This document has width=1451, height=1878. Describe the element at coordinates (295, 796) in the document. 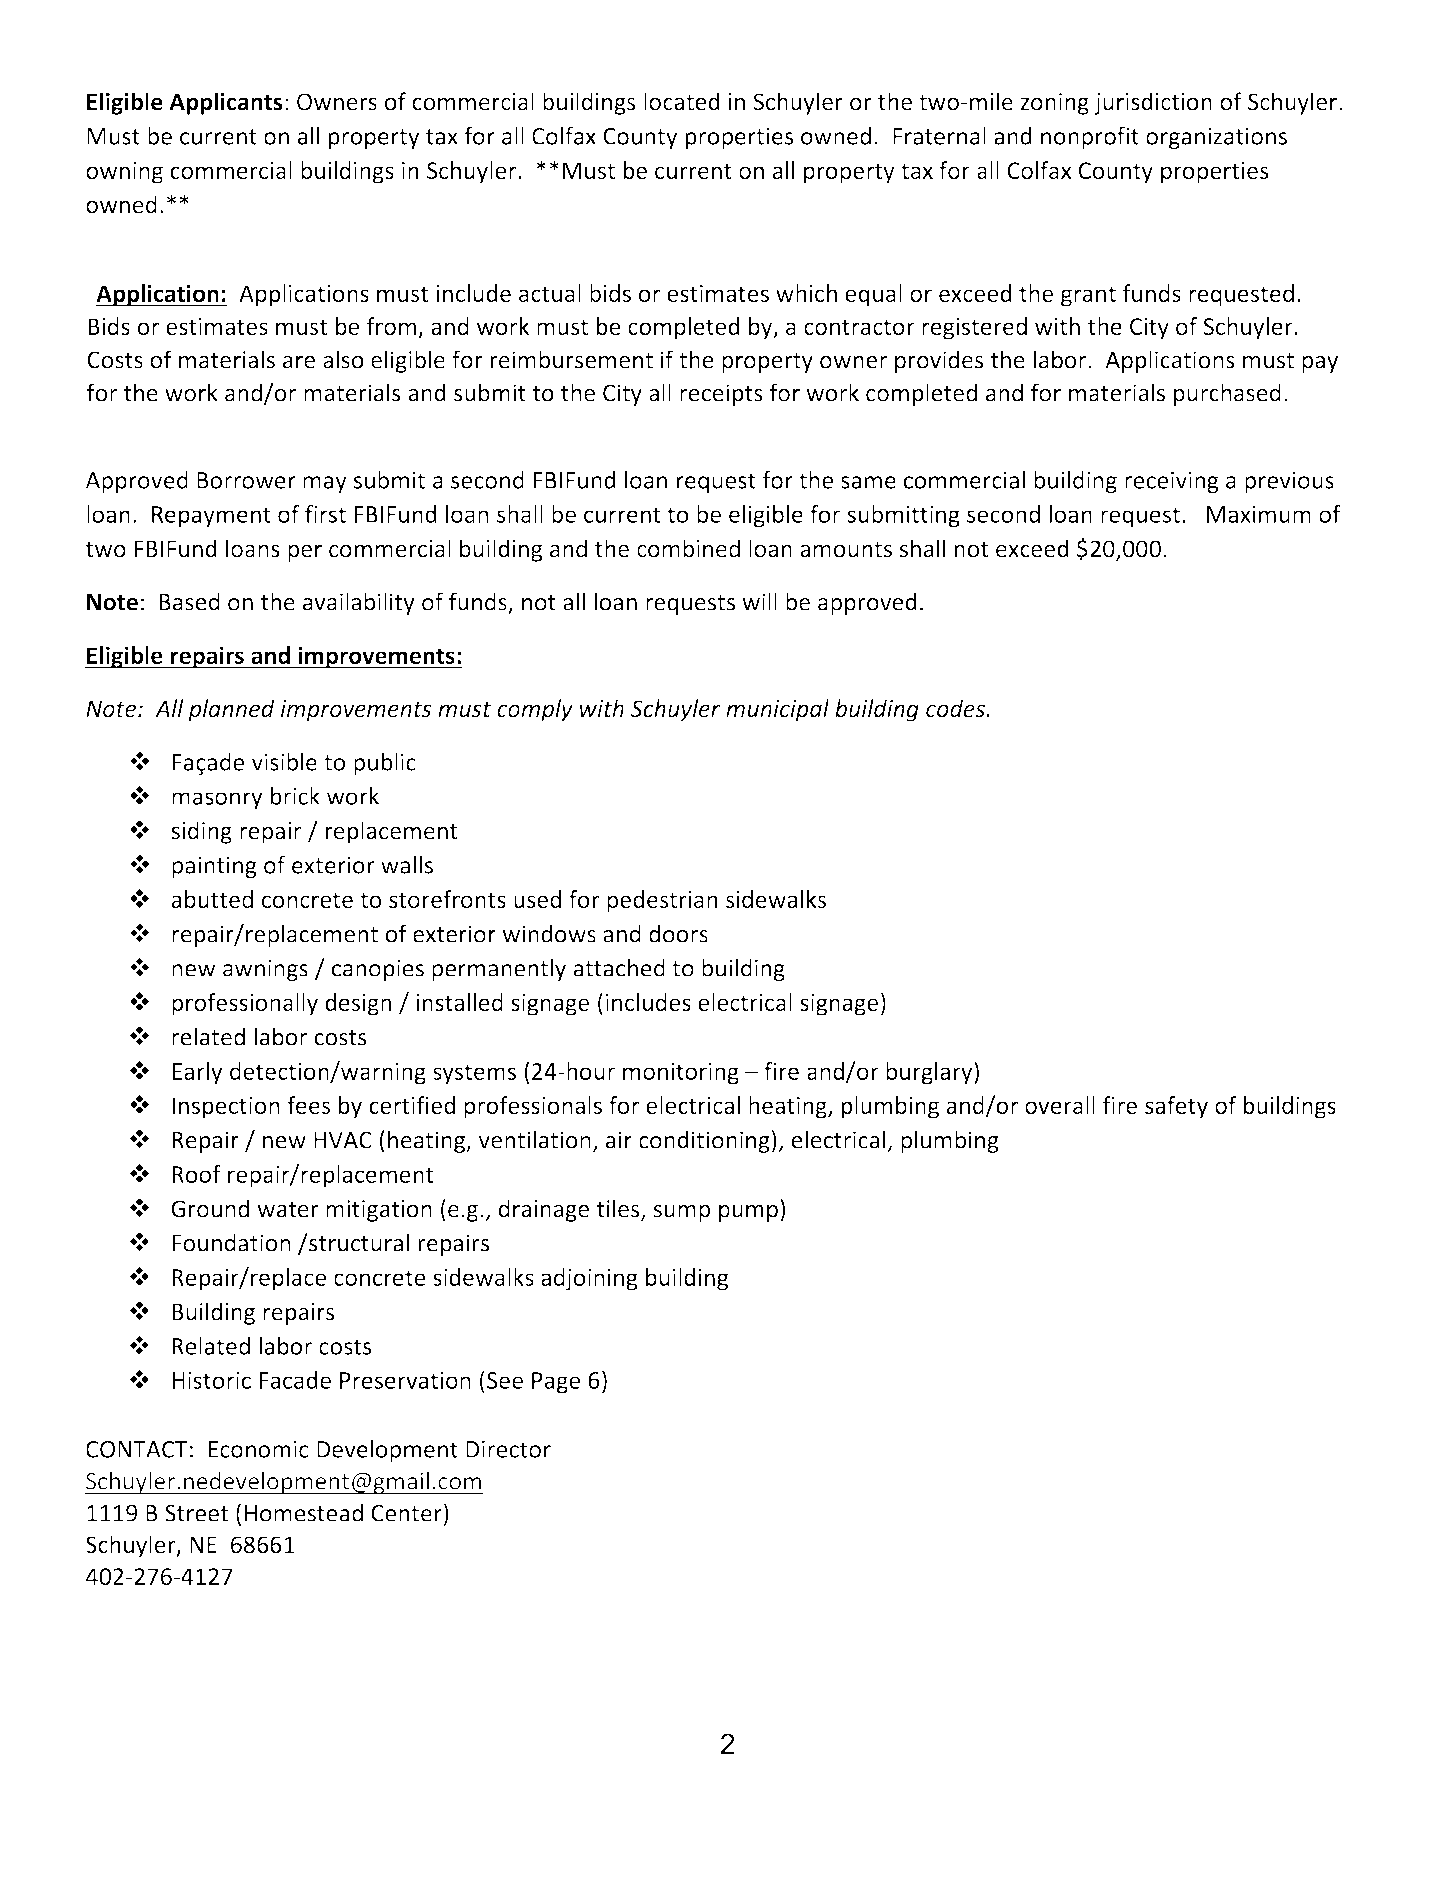

I see `brick` at that location.
